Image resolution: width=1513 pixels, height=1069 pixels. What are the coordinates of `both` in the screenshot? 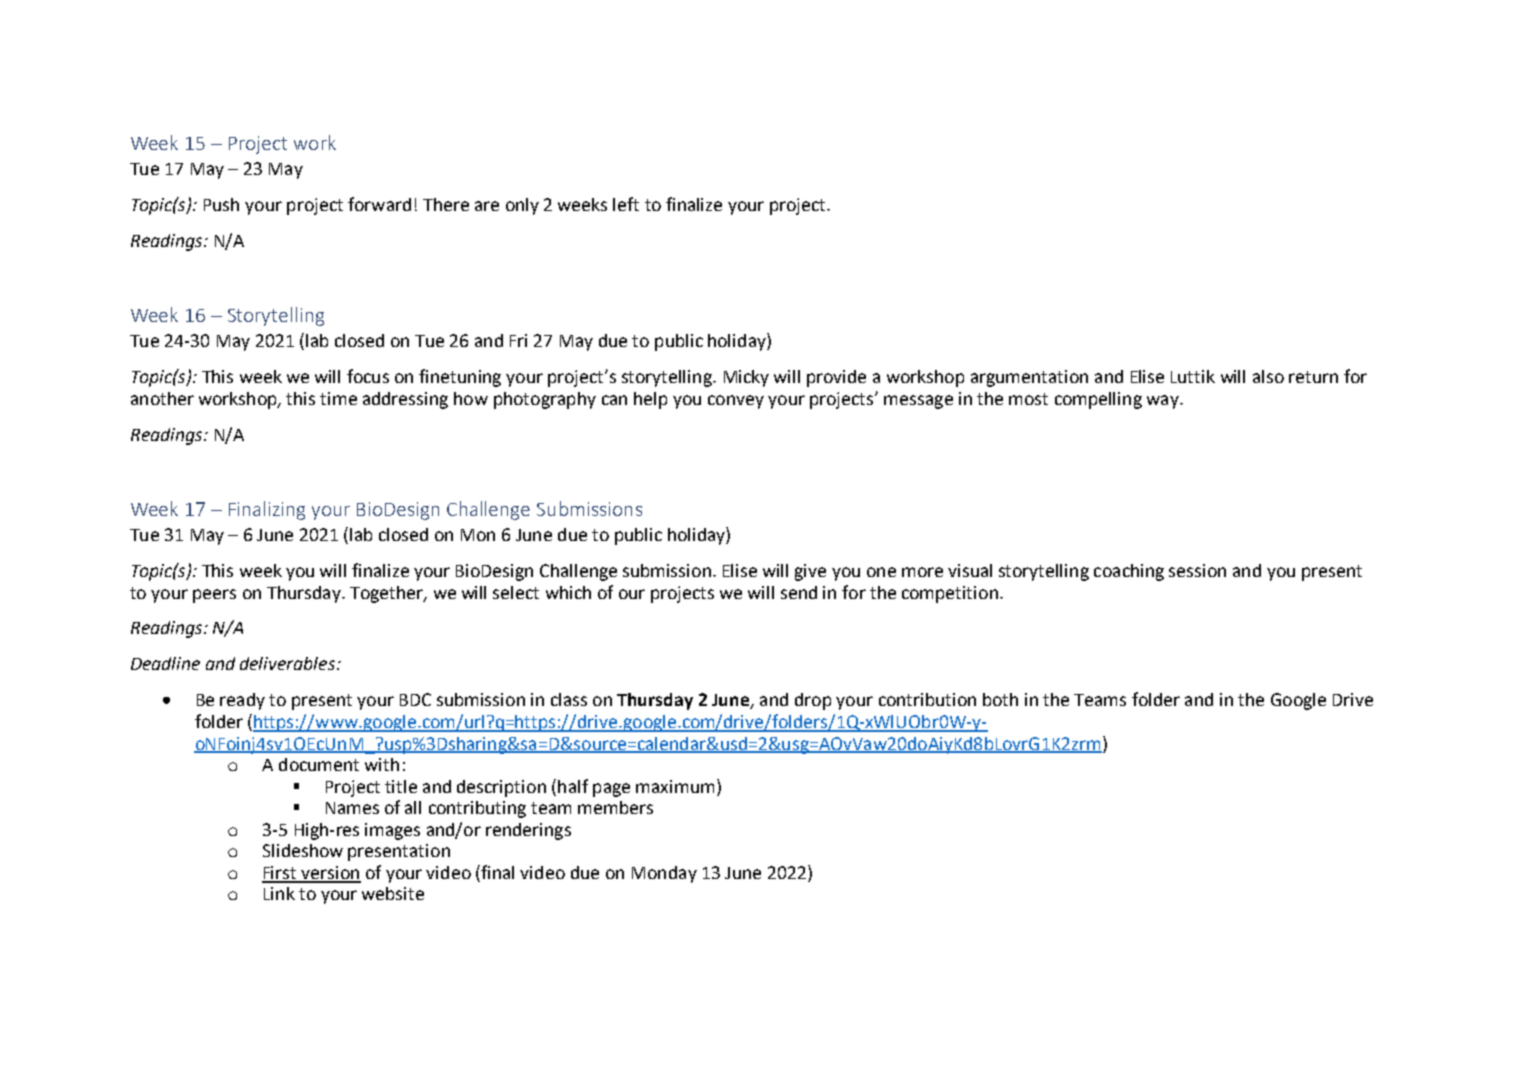 It's located at (1000, 699).
